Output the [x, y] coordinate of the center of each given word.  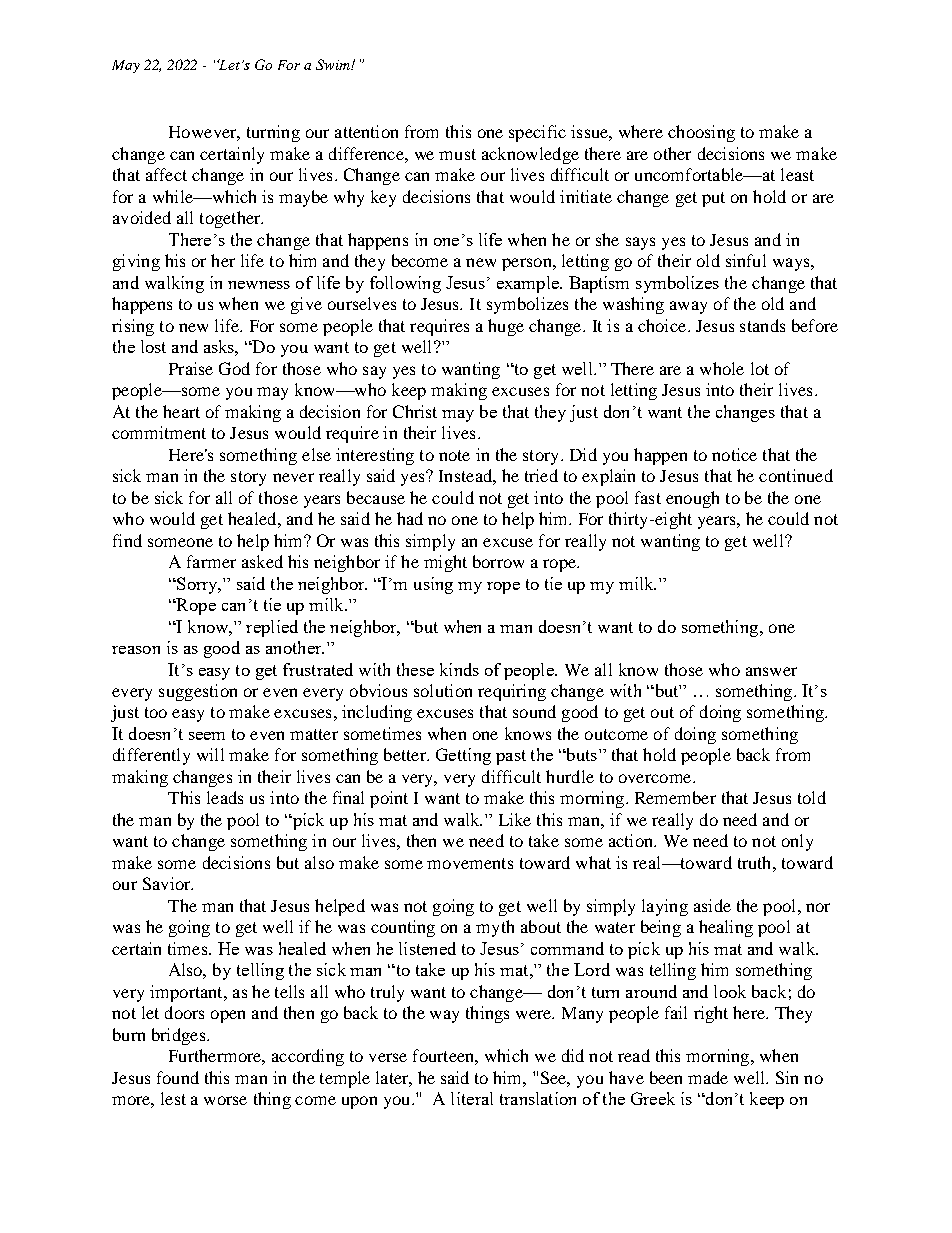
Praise [191, 368]
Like [515, 819]
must [457, 154]
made [708, 1077]
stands [762, 325]
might [445, 563]
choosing [701, 133]
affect [166, 174]
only [797, 842]
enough [692, 499]
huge [506, 327]
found [178, 1077]
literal [472, 1098]
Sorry [197, 585]
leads [225, 797]
